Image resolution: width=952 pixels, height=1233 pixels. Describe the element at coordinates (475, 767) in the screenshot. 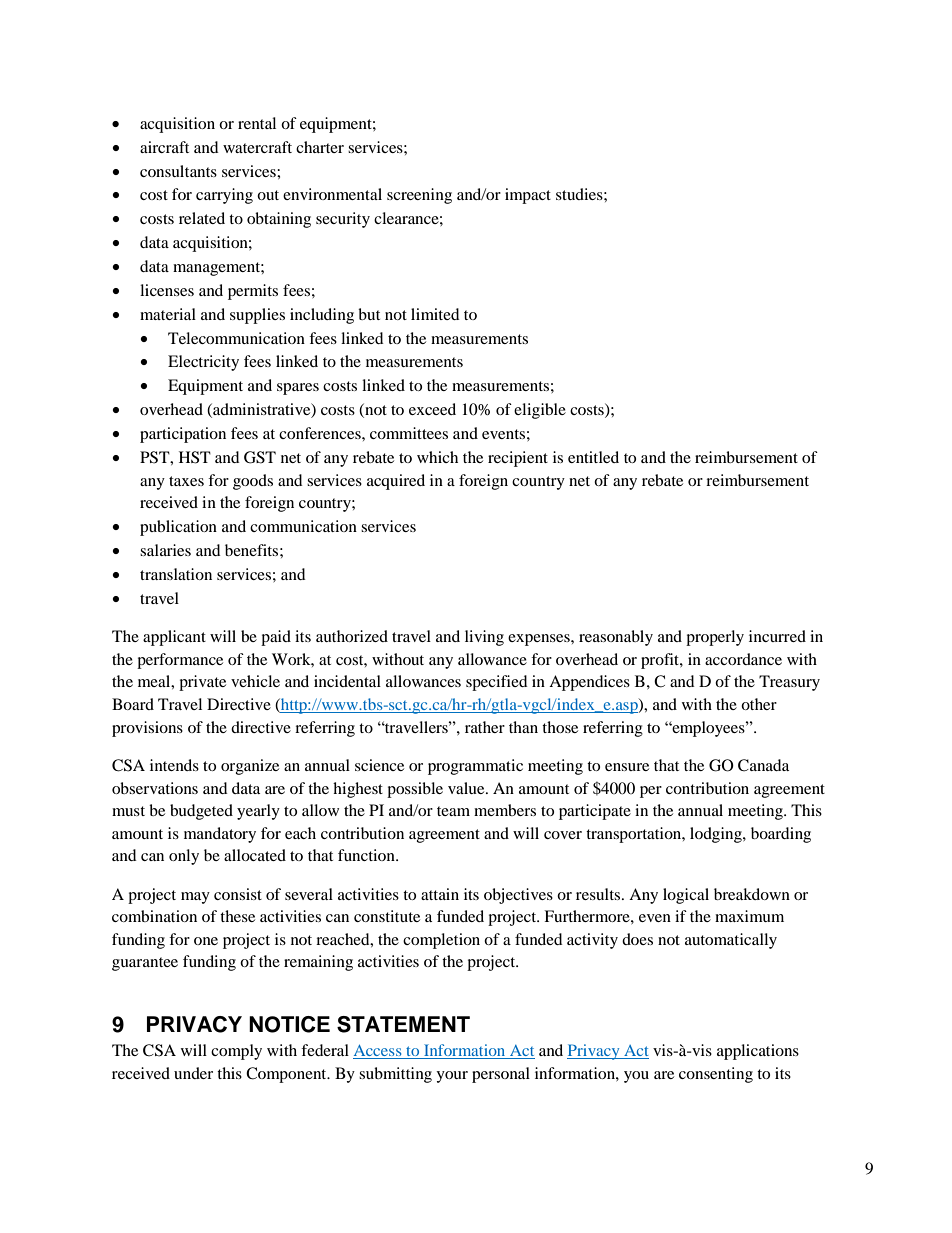

I see `programmatic` at that location.
